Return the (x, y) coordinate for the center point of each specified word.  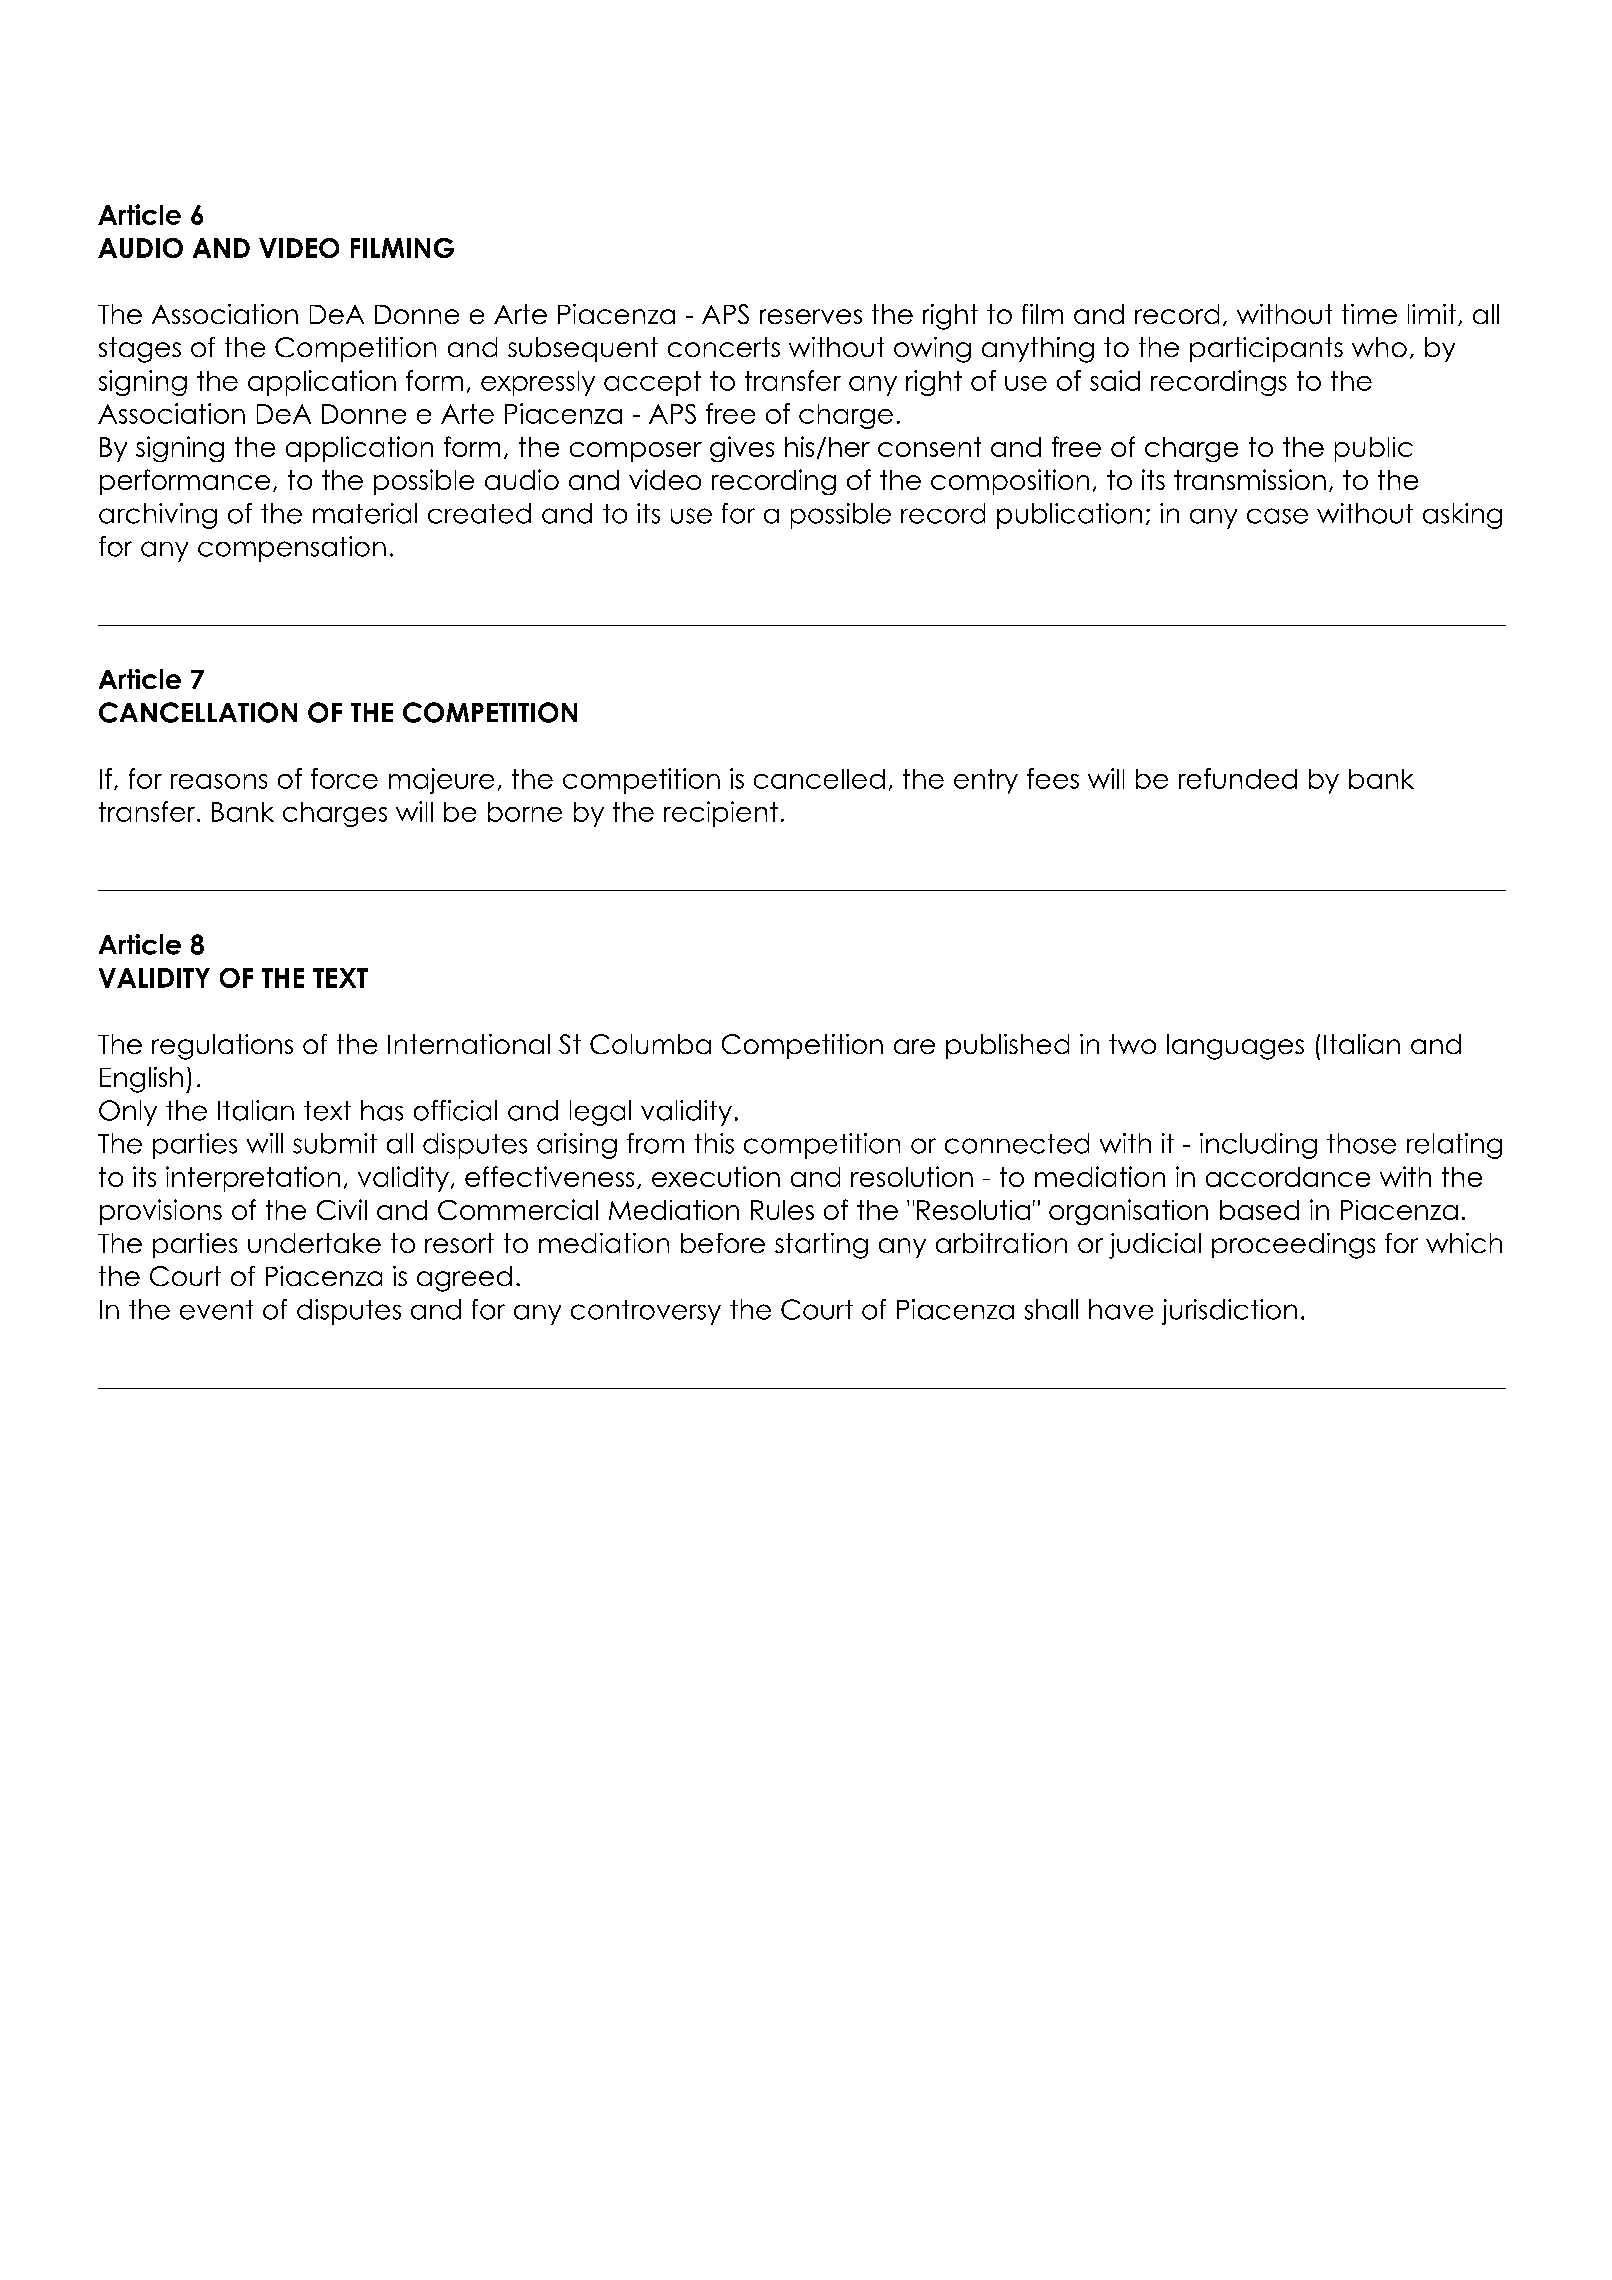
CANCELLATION (198, 712)
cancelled (819, 779)
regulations (222, 1047)
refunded (1238, 778)
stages (140, 350)
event (216, 1310)
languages (1235, 1047)
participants (1266, 349)
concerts (724, 347)
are (914, 1046)
